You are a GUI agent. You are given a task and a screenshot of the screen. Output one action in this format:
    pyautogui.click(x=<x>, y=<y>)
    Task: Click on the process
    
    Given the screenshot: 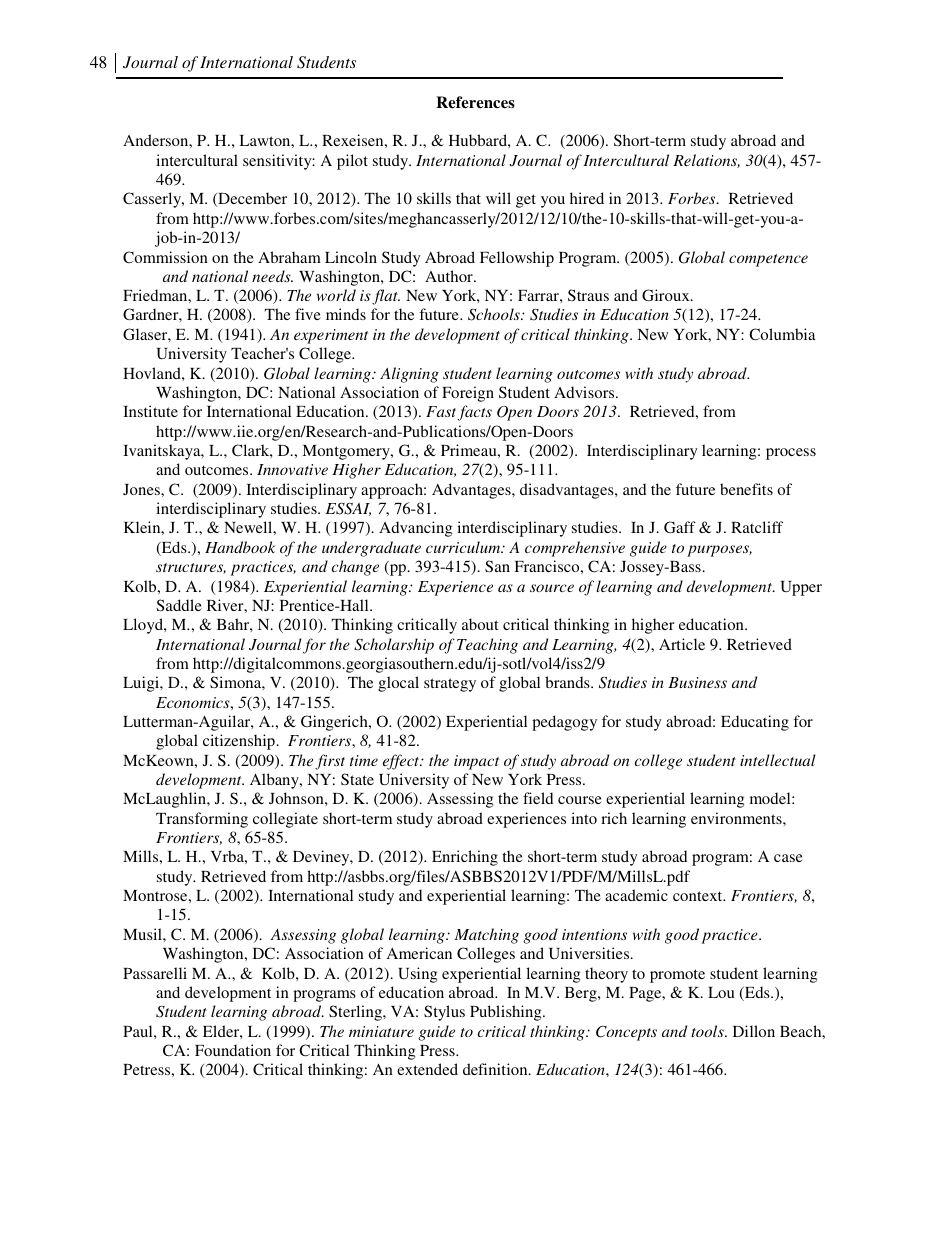 What is the action you would take?
    pyautogui.click(x=791, y=454)
